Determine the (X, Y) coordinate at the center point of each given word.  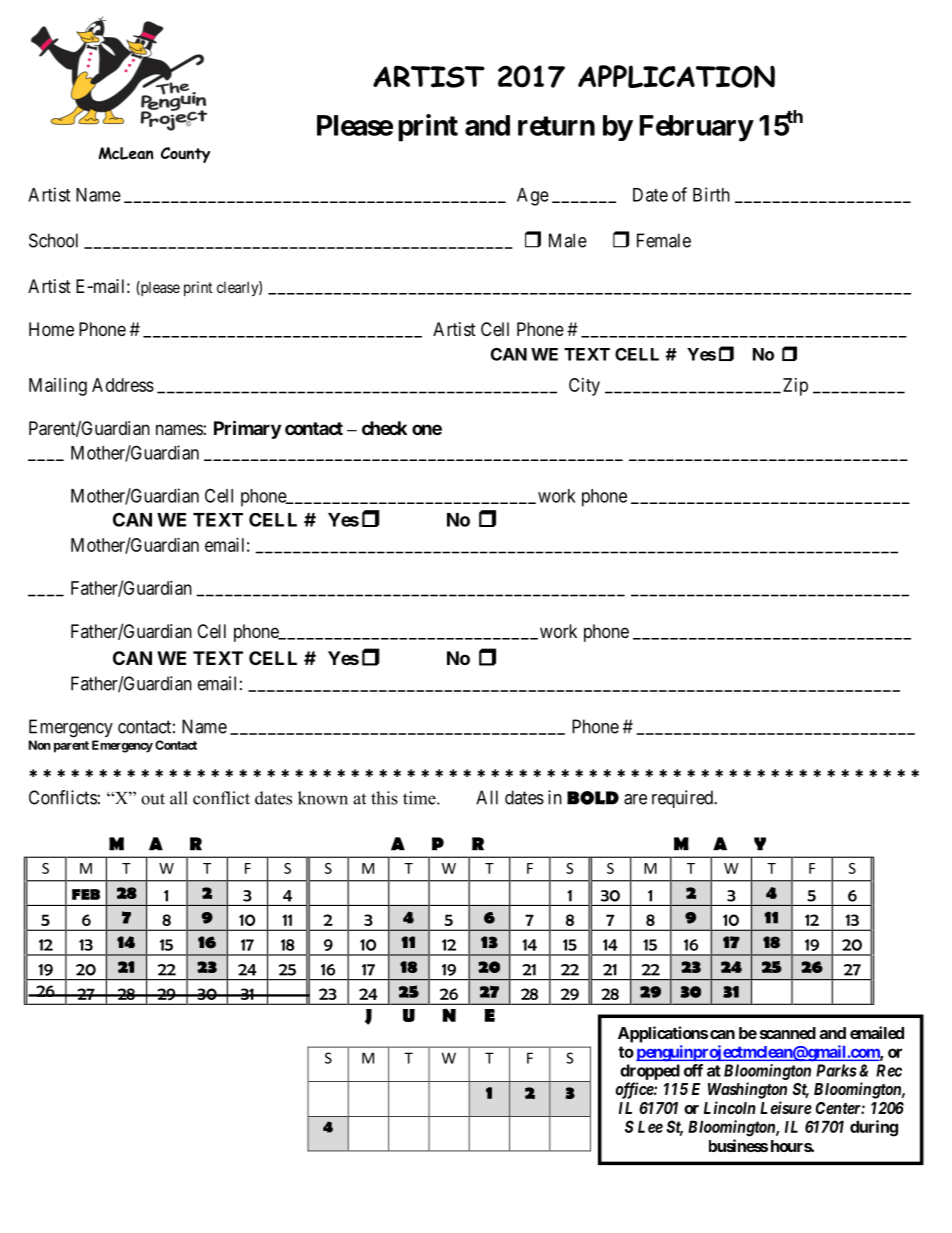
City (584, 387)
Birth (711, 194)
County (185, 155)
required (683, 799)
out (153, 799)
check (384, 428)
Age (533, 197)
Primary (247, 429)
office (635, 1090)
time (420, 798)
